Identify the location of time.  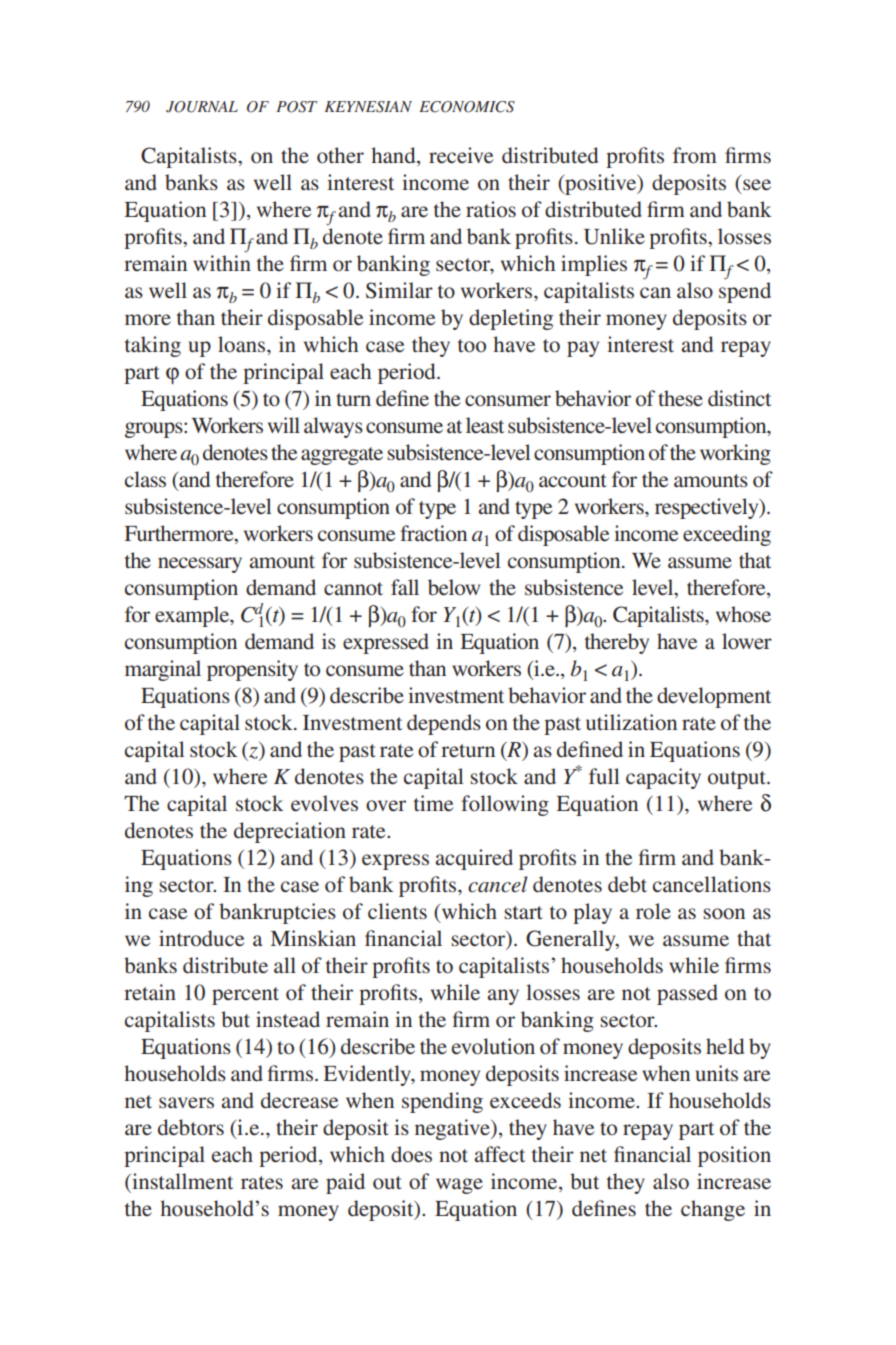
(433, 803).
